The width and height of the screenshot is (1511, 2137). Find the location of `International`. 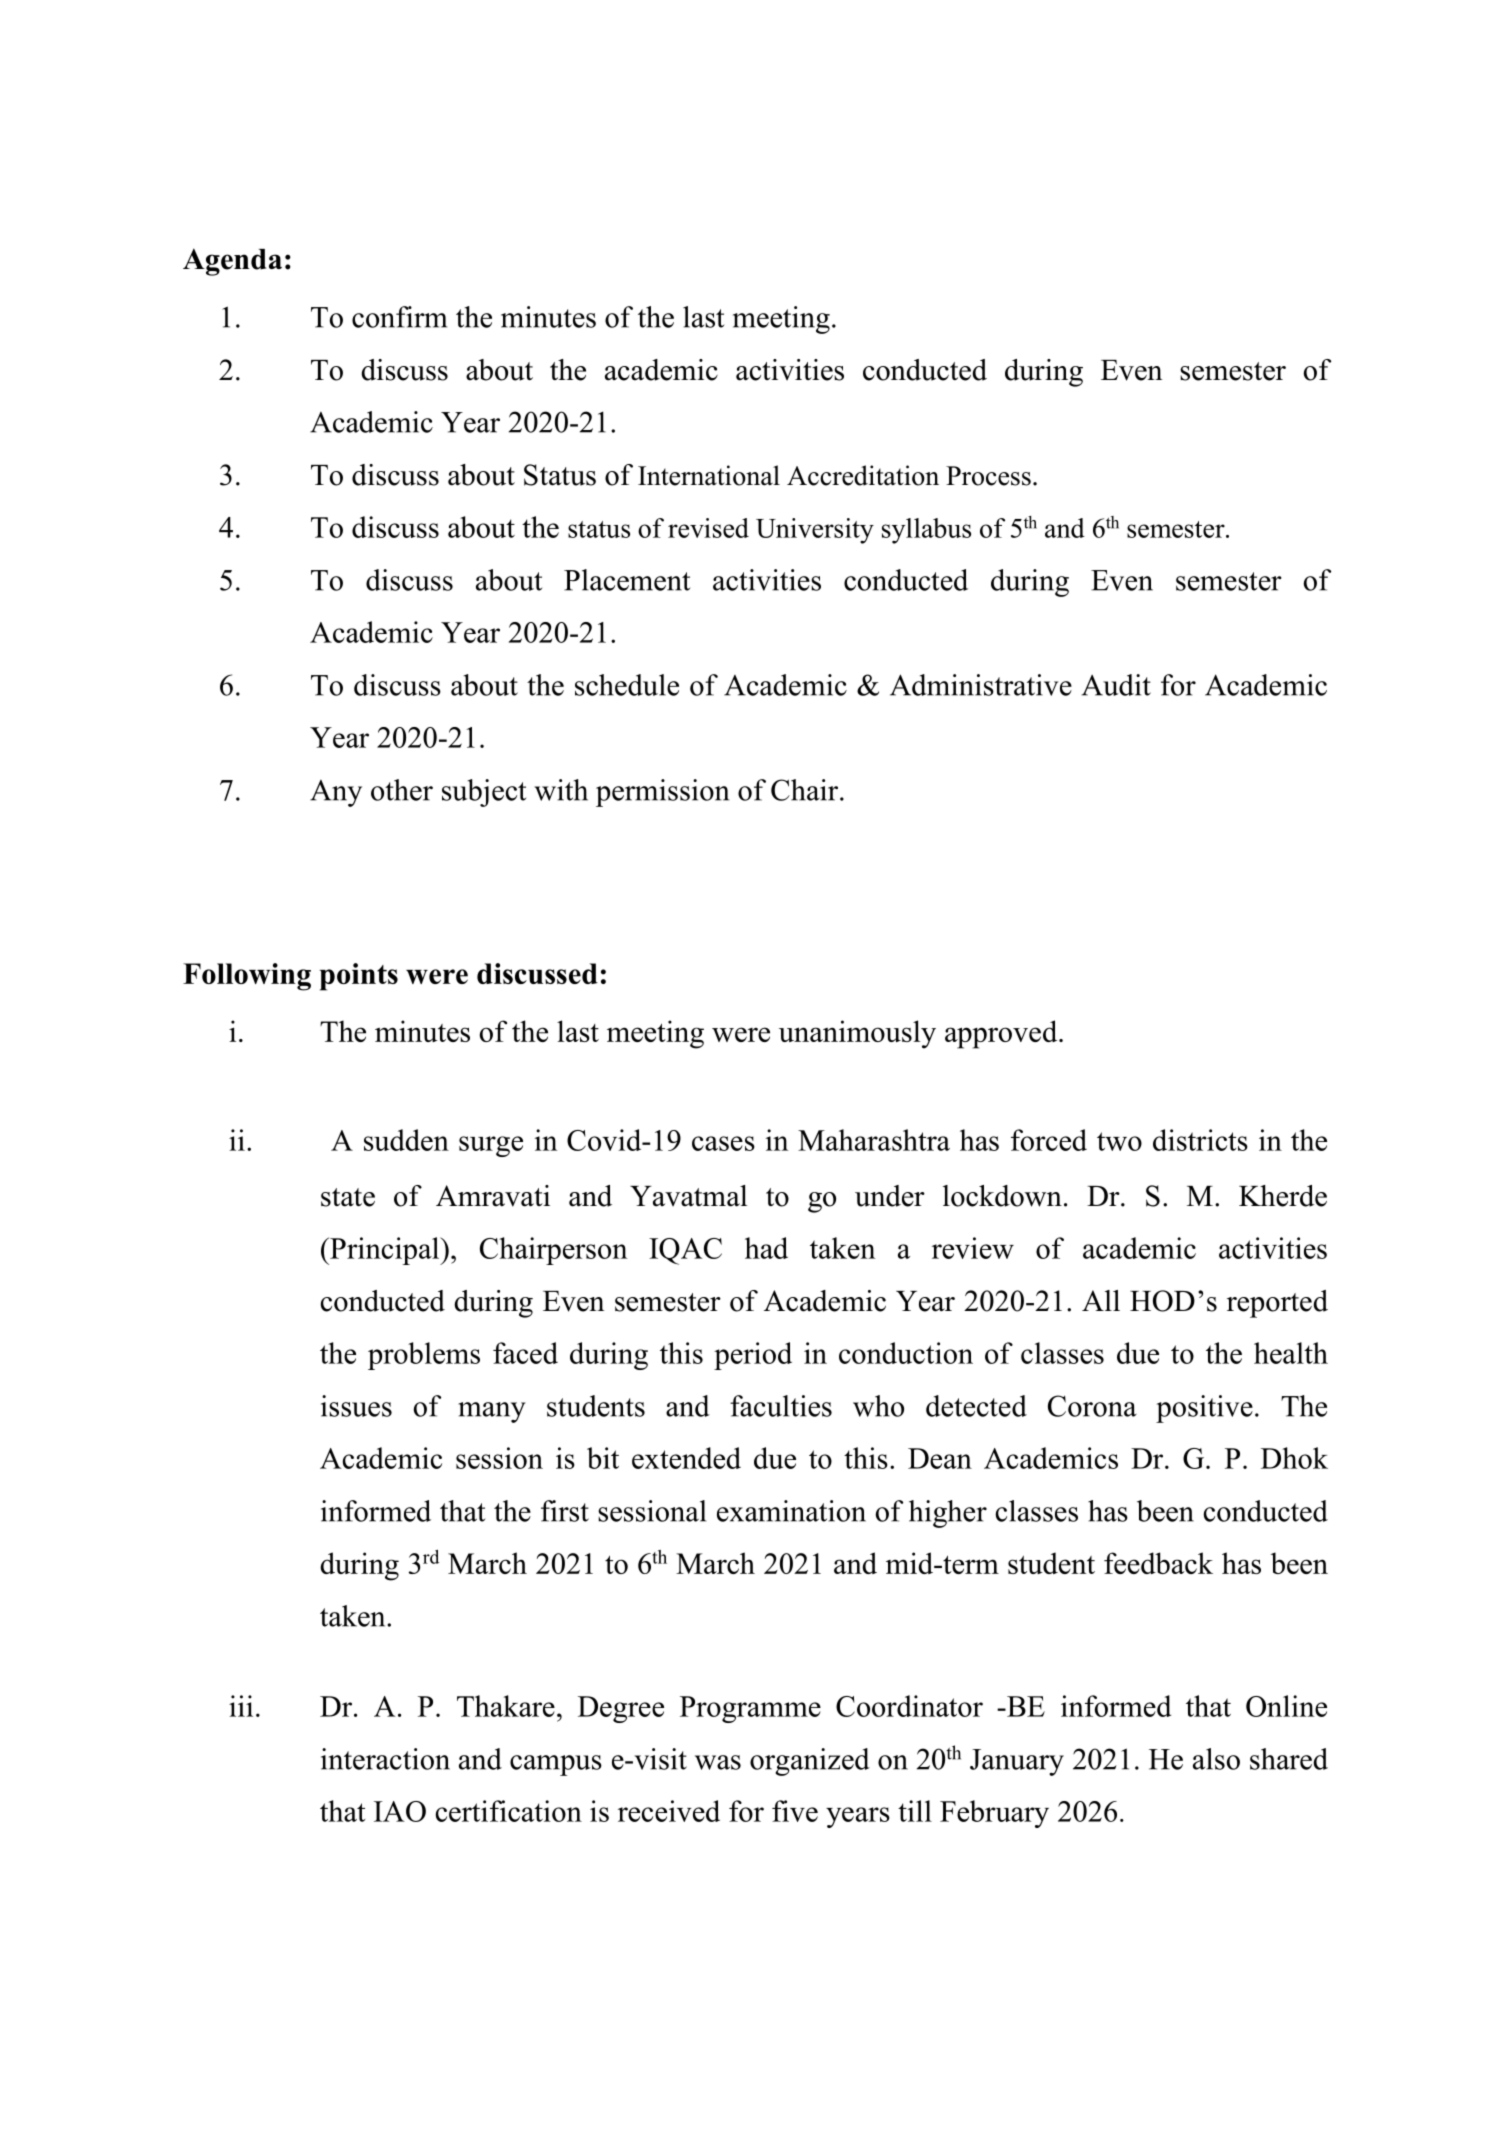

International is located at coordinates (709, 475).
